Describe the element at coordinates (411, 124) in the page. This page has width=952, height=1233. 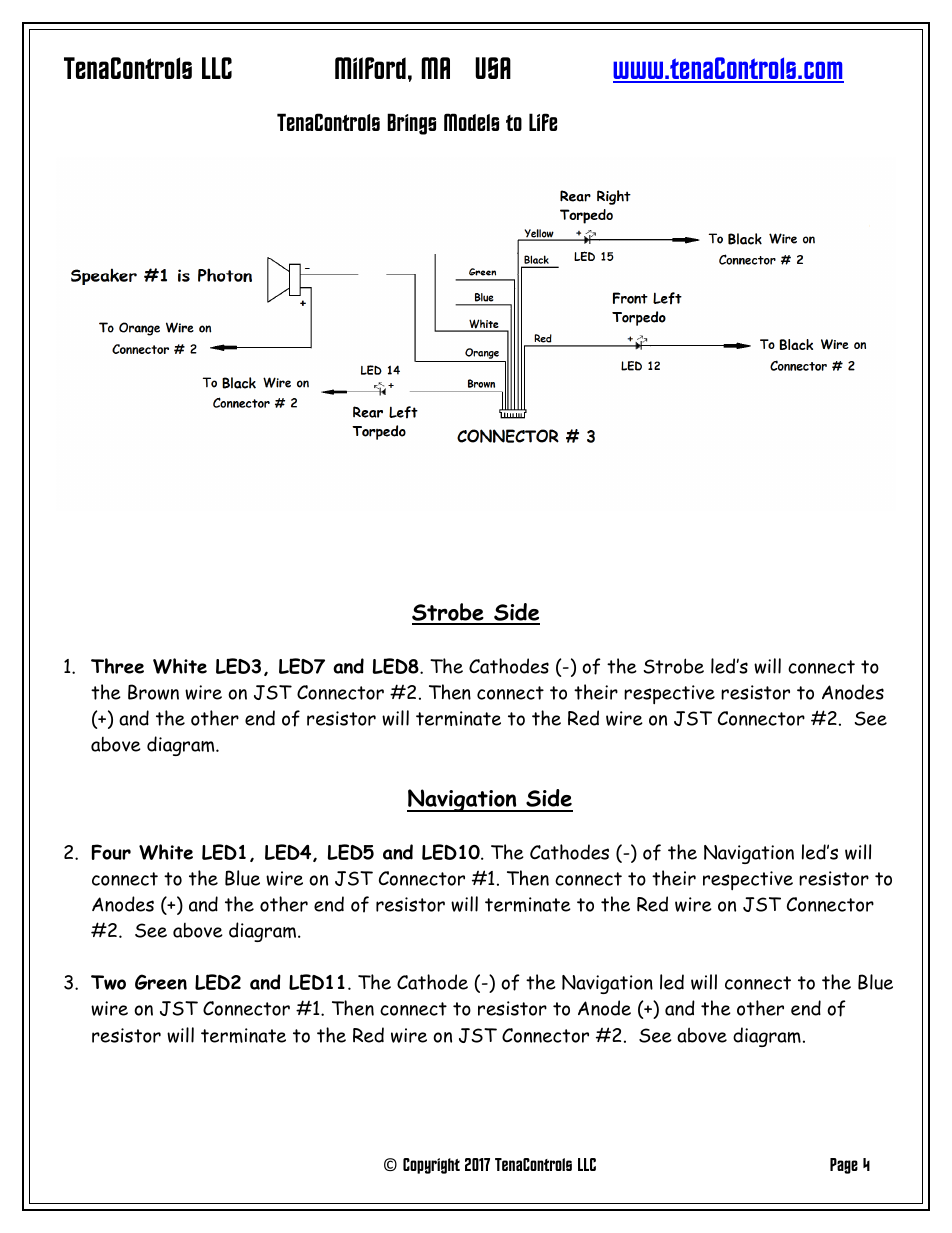
I see `Brings` at that location.
